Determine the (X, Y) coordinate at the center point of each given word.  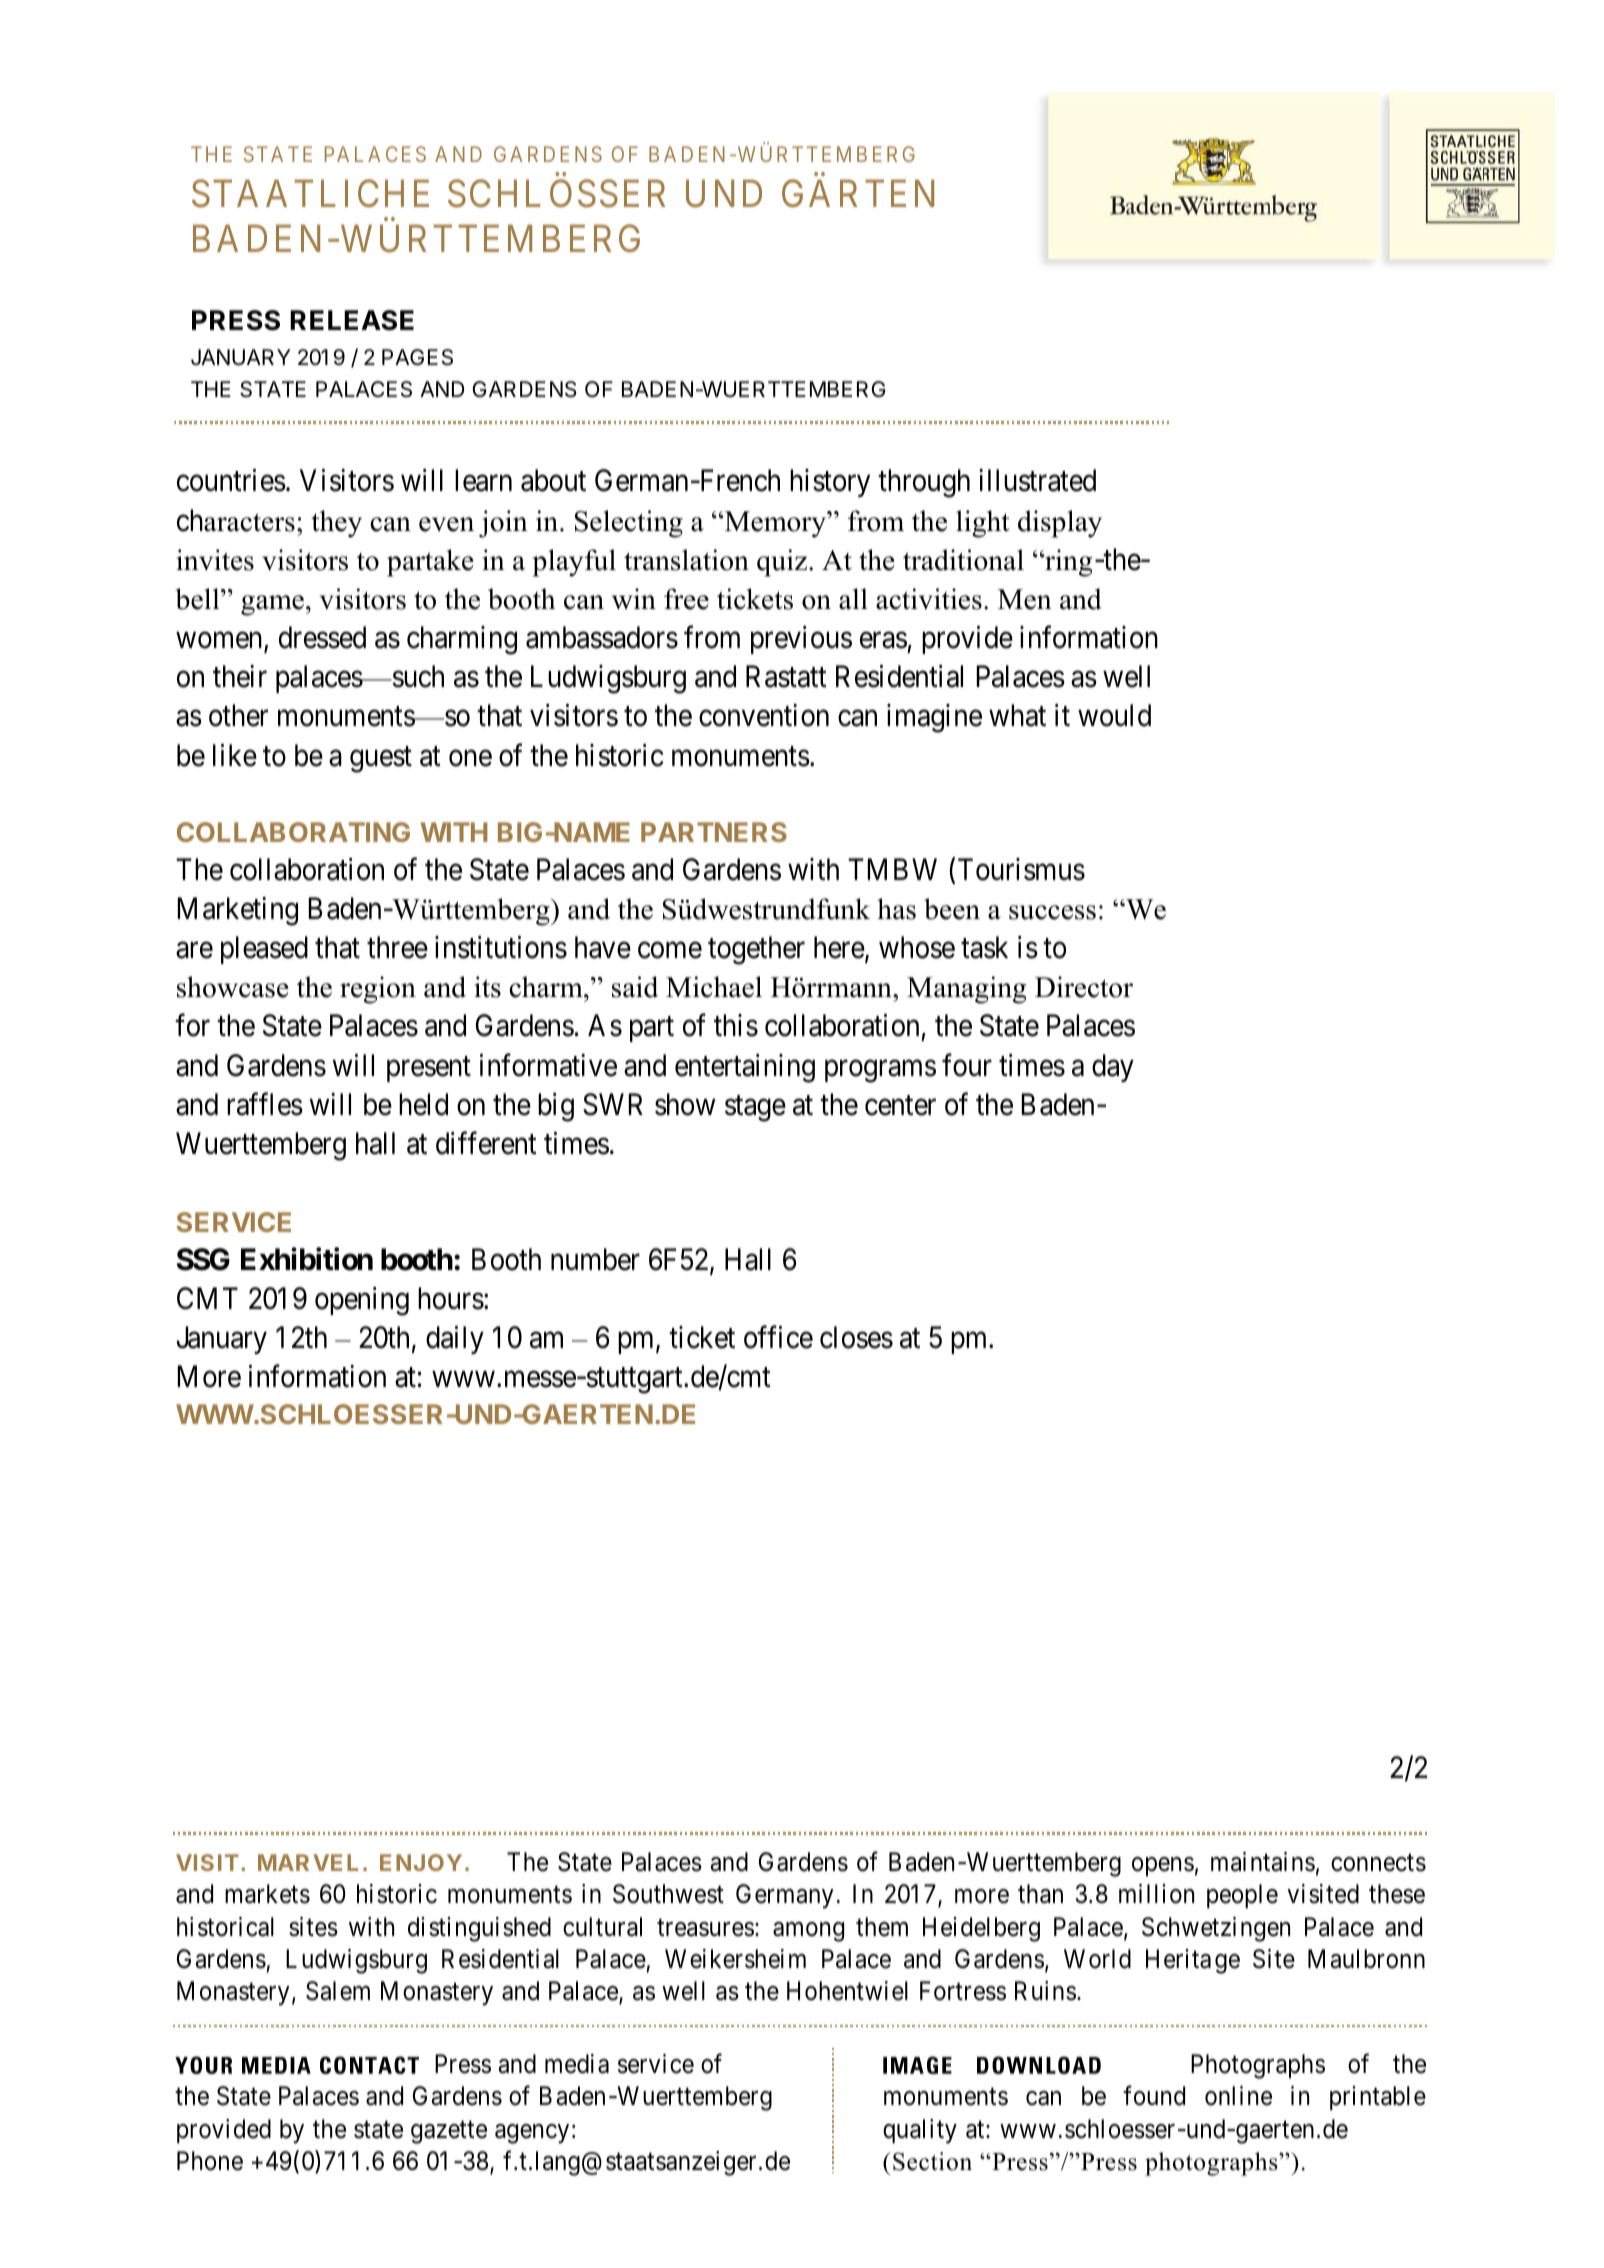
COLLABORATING (293, 832)
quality (920, 2131)
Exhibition (307, 1259)
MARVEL (308, 1862)
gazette (449, 2132)
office (778, 1337)
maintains (1263, 1862)
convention (764, 715)
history (830, 483)
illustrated (1037, 480)
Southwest (668, 1894)
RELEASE (352, 320)
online (1238, 2096)
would (1114, 715)
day (1113, 1068)
